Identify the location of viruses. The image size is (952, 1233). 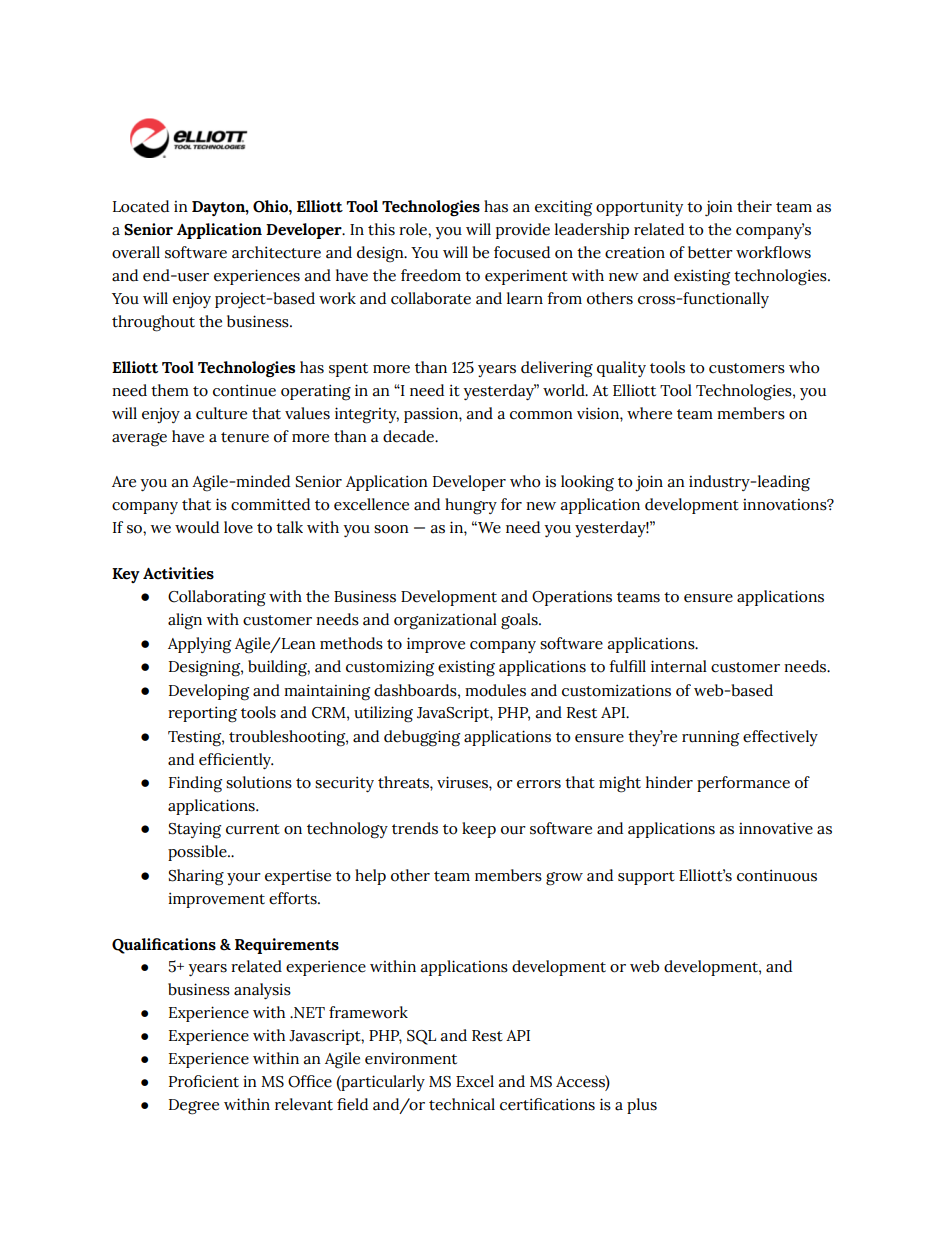
(463, 782).
